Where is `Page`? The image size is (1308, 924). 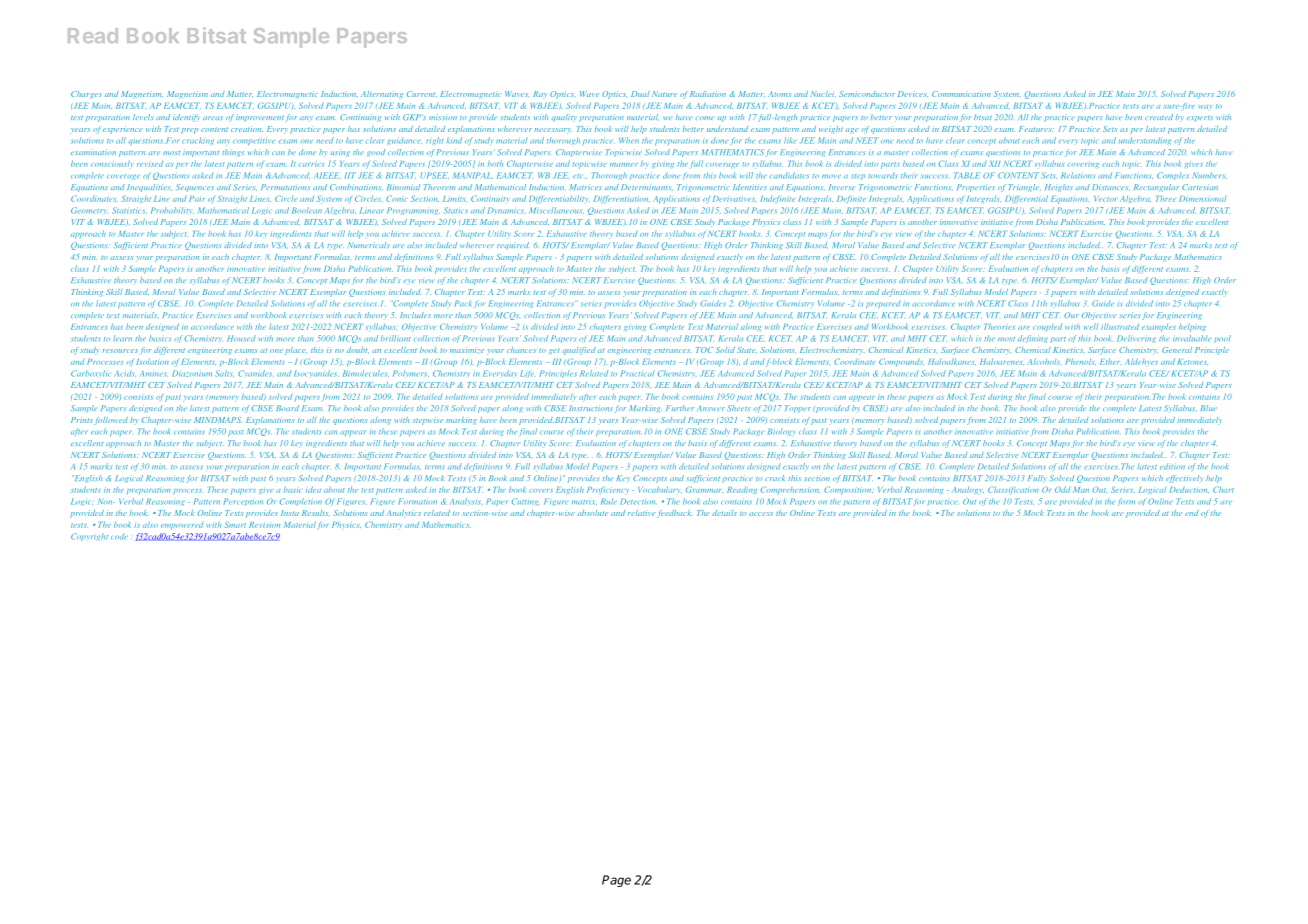
Page is located at coordinates (616, 881).
